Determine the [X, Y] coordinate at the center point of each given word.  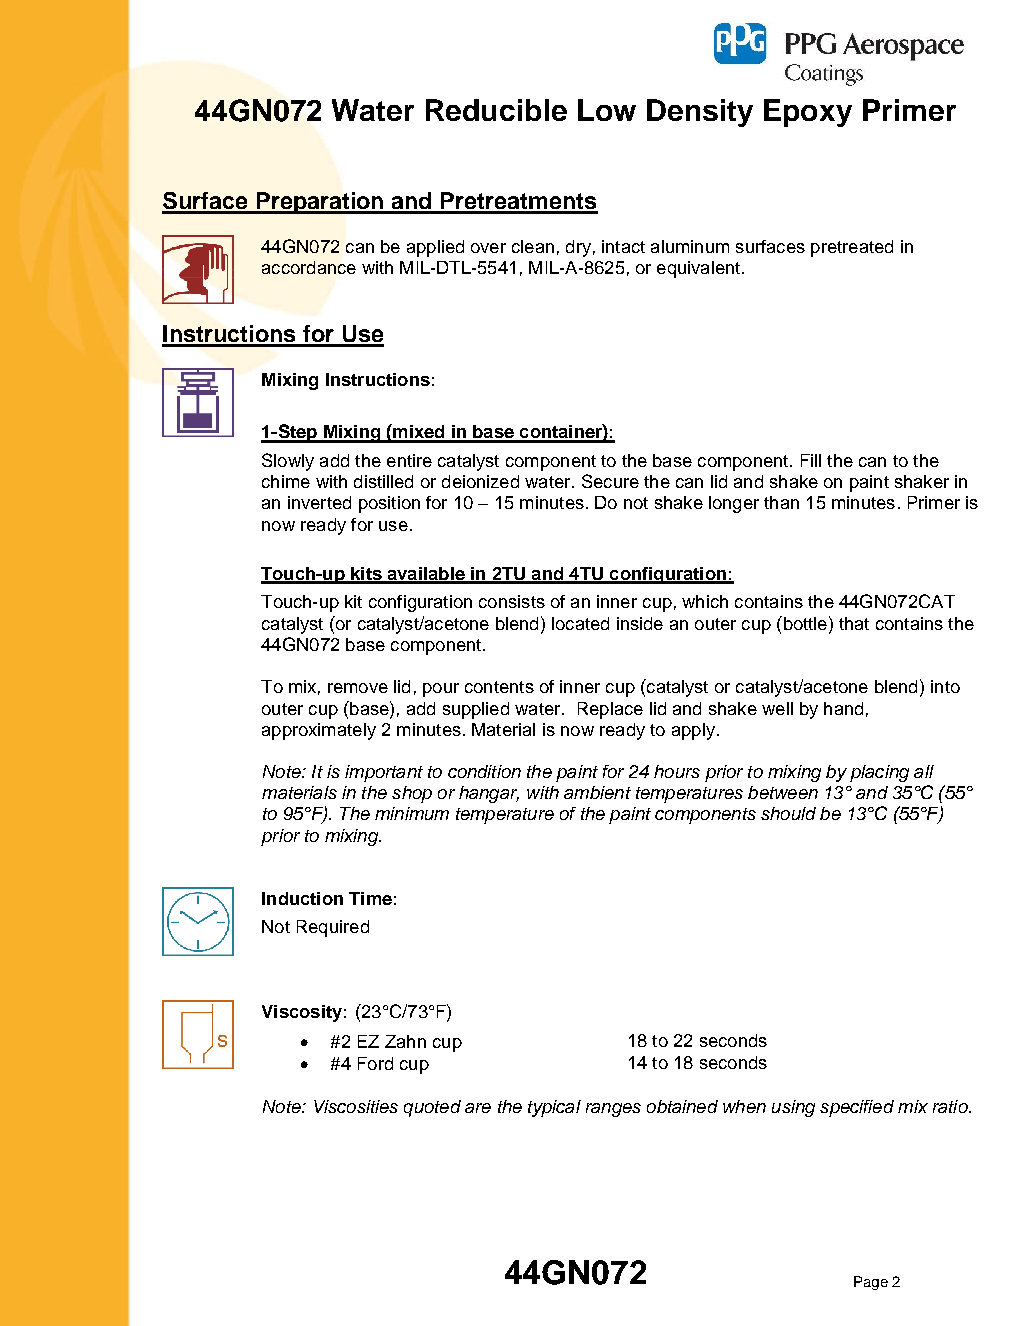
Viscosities [356, 1106]
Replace [610, 710]
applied [435, 248]
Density [700, 113]
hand [843, 708]
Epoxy [808, 113]
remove [358, 688]
